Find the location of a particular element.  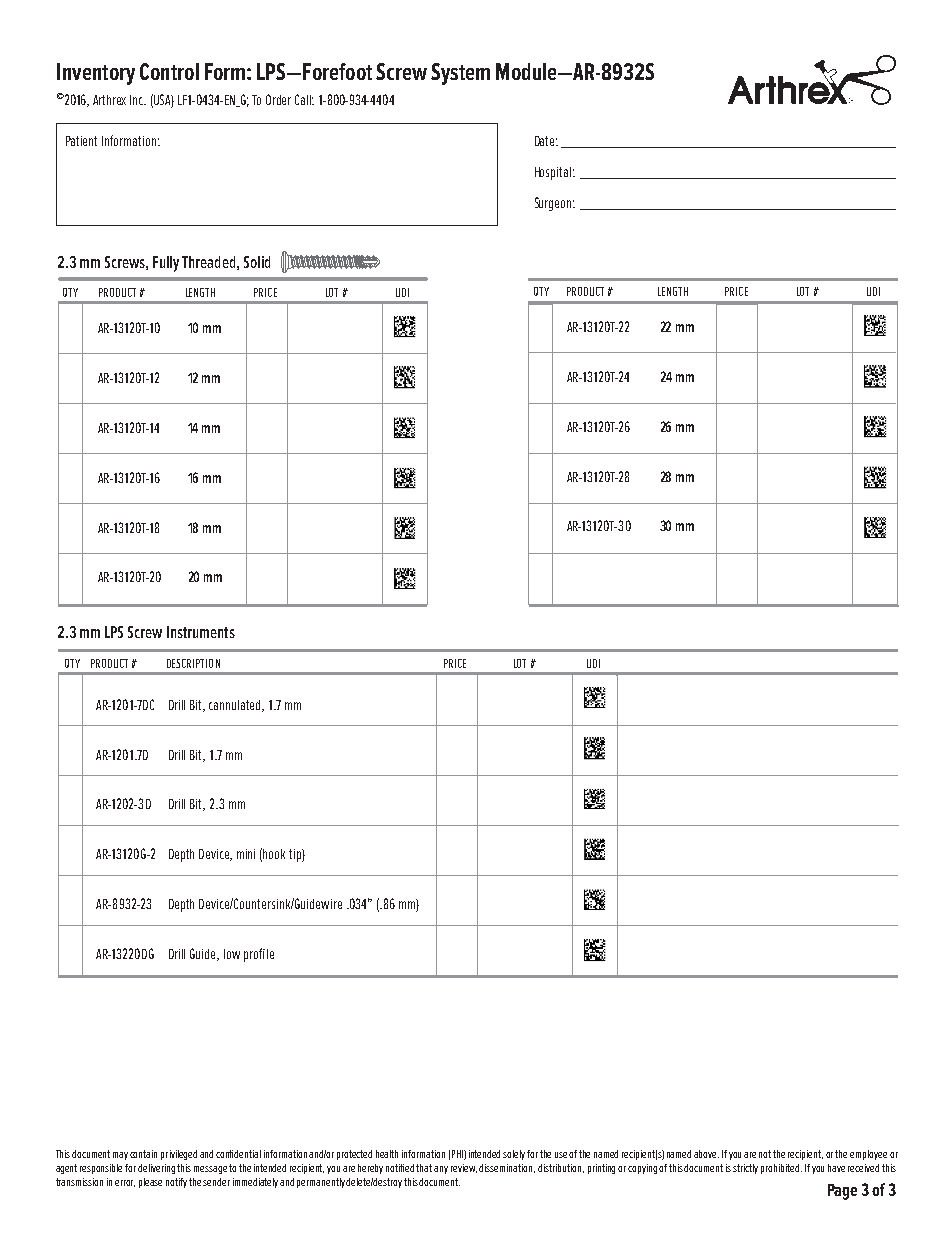

review is located at coordinates (464, 1168).
